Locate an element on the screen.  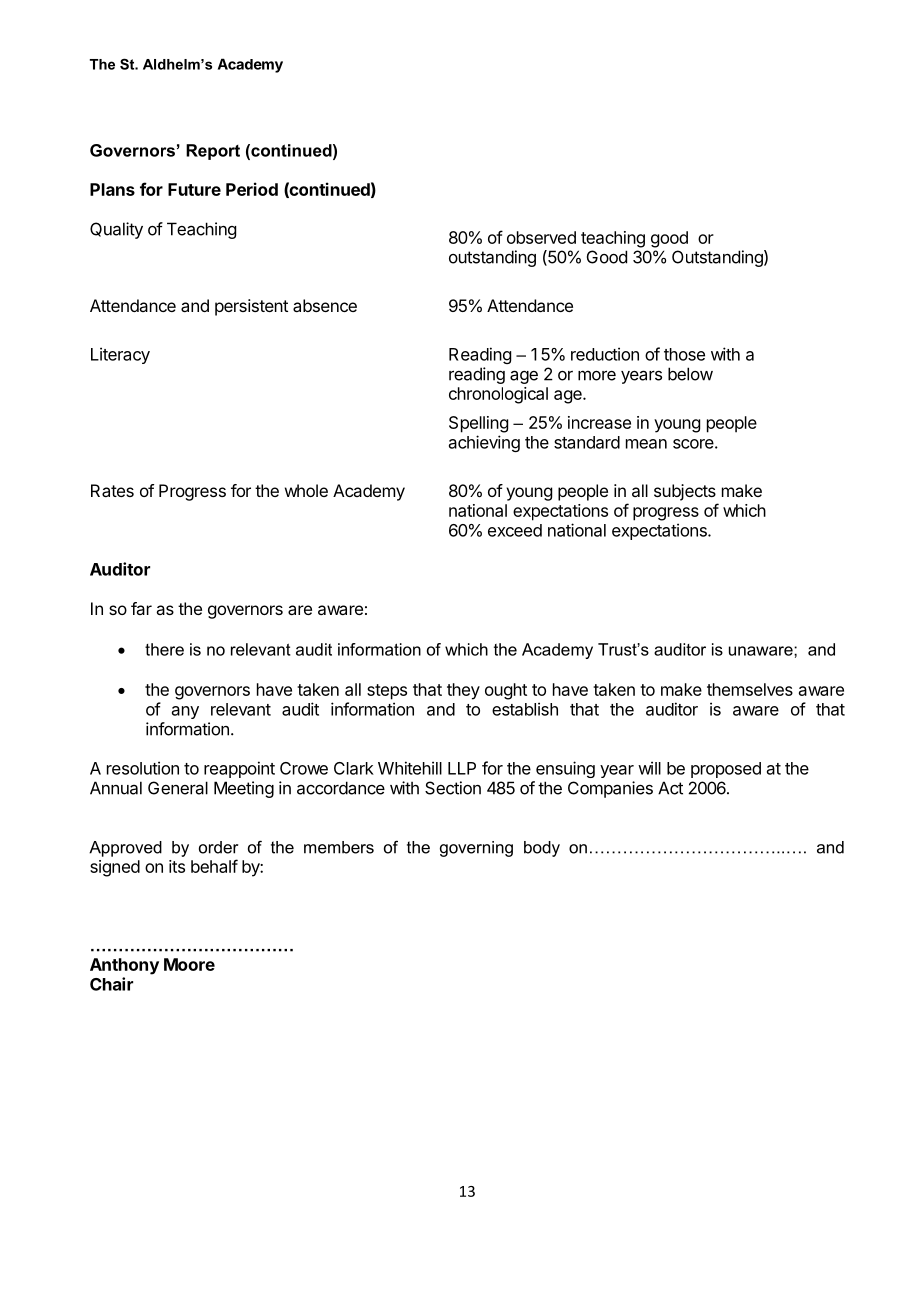
LLP is located at coordinates (462, 768).
